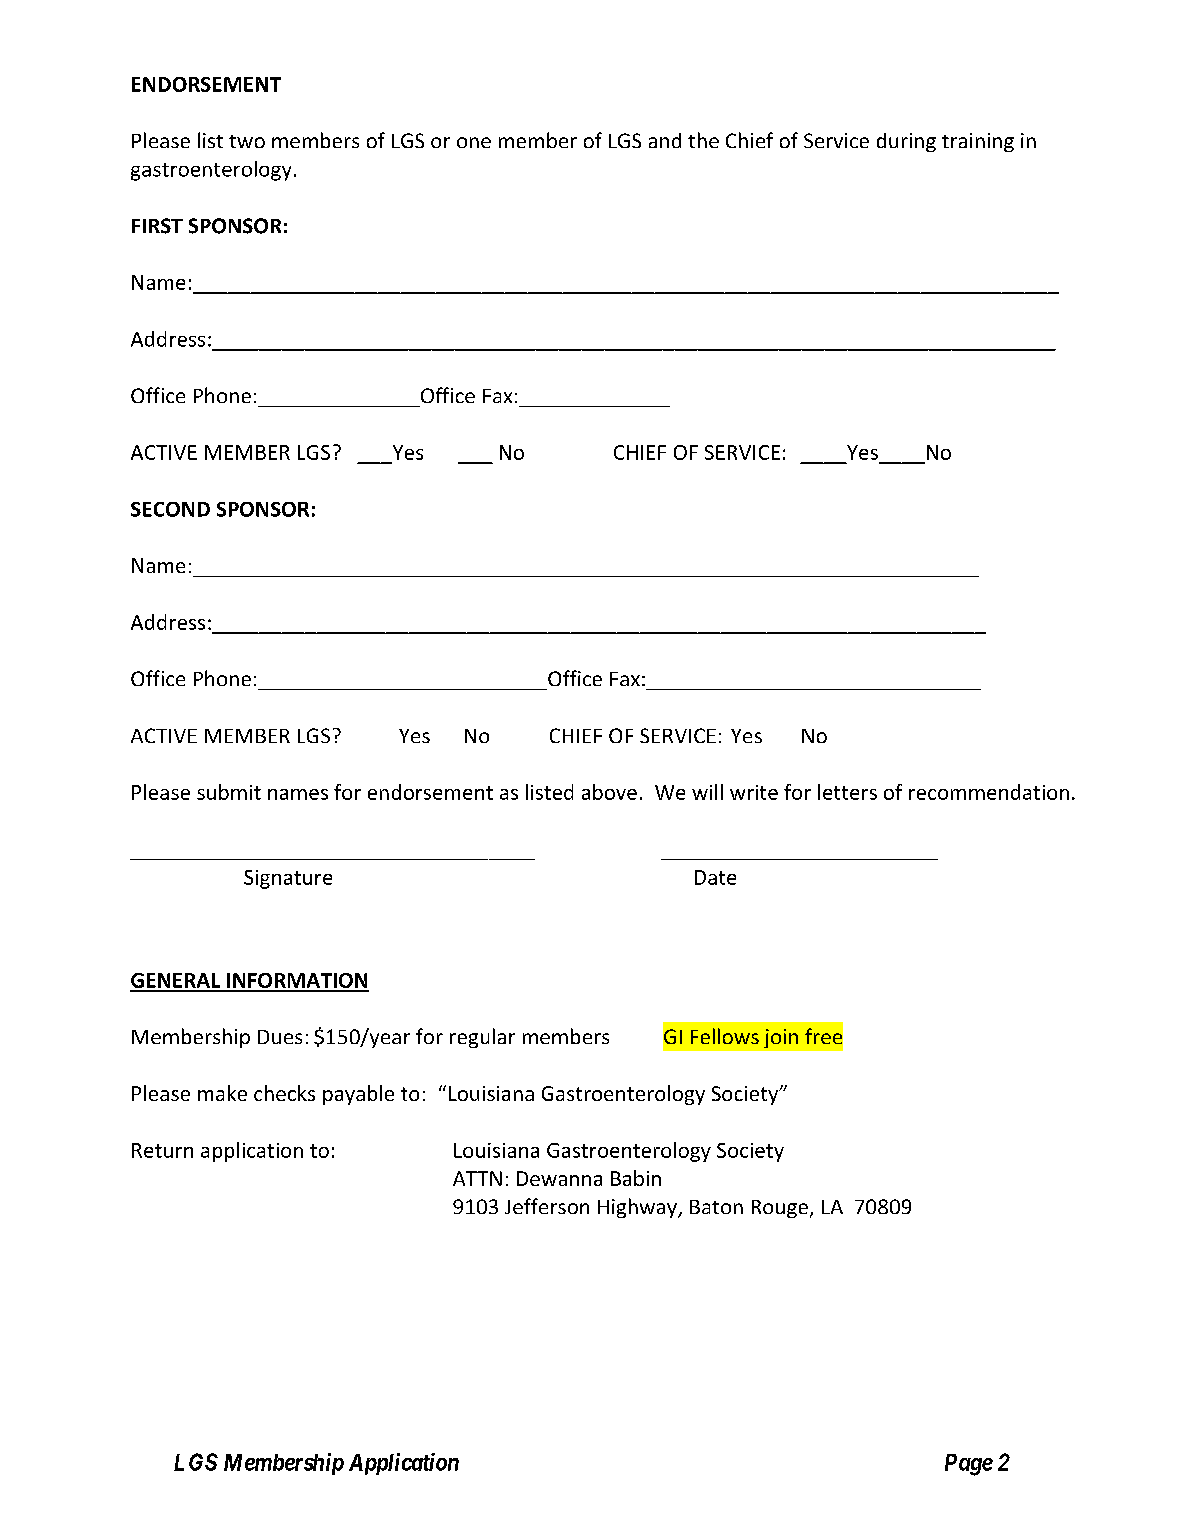  Describe the element at coordinates (847, 792) in the page. I see `letters` at that location.
